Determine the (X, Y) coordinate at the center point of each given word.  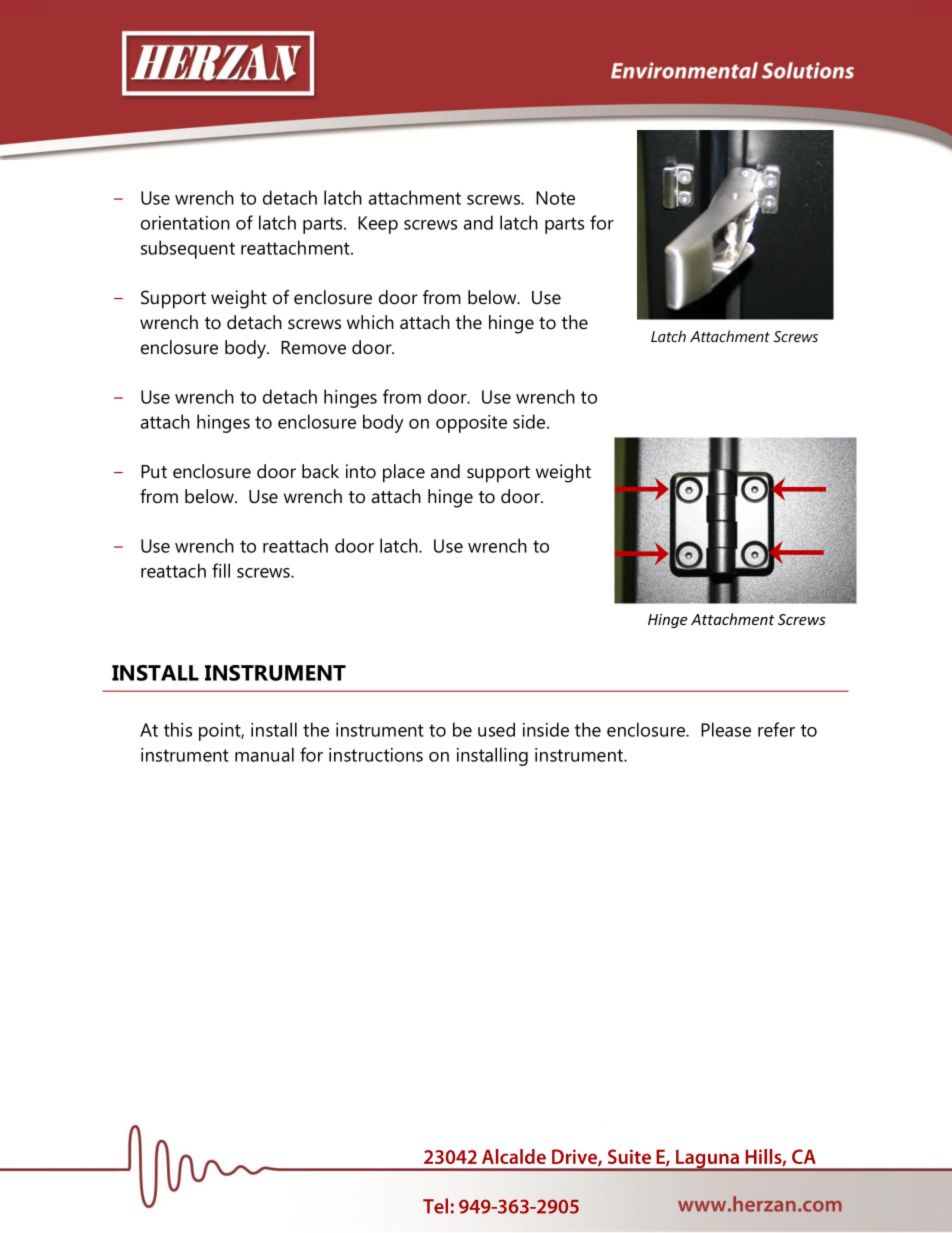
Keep (378, 225)
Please (726, 729)
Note (555, 198)
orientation (185, 223)
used (496, 729)
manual (264, 754)
